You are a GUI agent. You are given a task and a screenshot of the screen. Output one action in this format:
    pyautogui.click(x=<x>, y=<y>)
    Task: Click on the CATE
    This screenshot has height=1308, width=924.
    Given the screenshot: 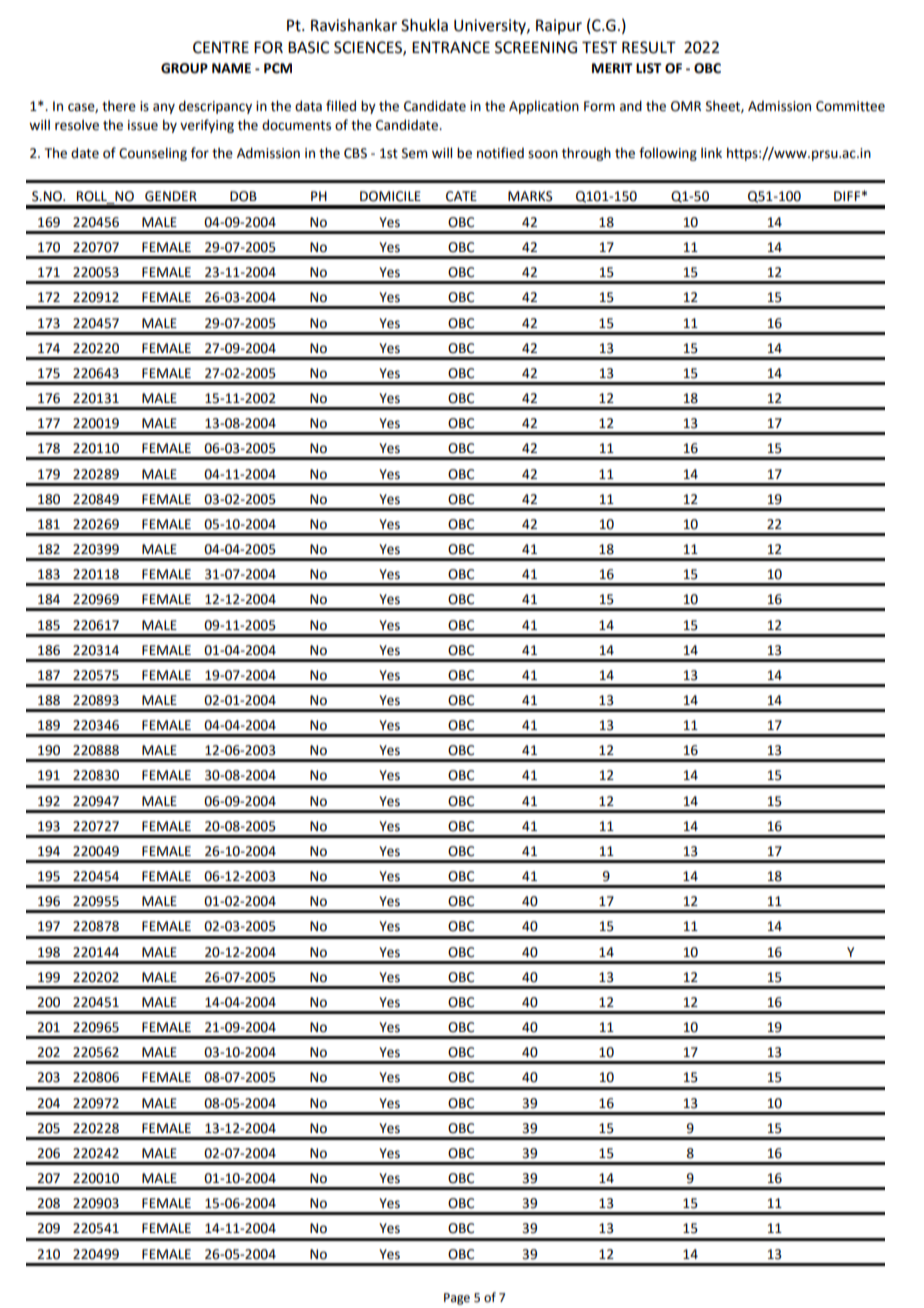 What is the action you would take?
    pyautogui.click(x=461, y=196)
